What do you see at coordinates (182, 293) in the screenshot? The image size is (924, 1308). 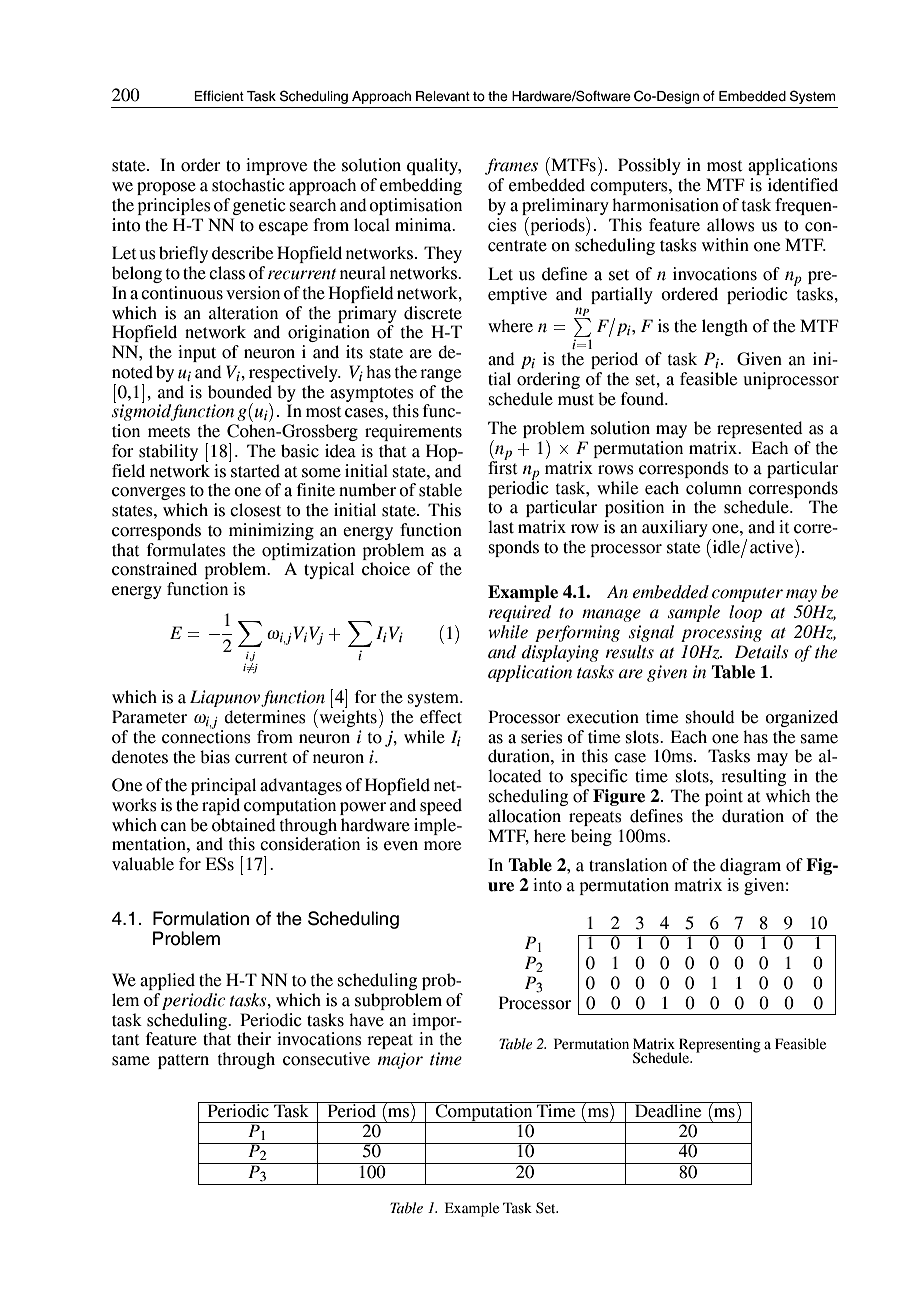 I see `continuous` at bounding box center [182, 293].
